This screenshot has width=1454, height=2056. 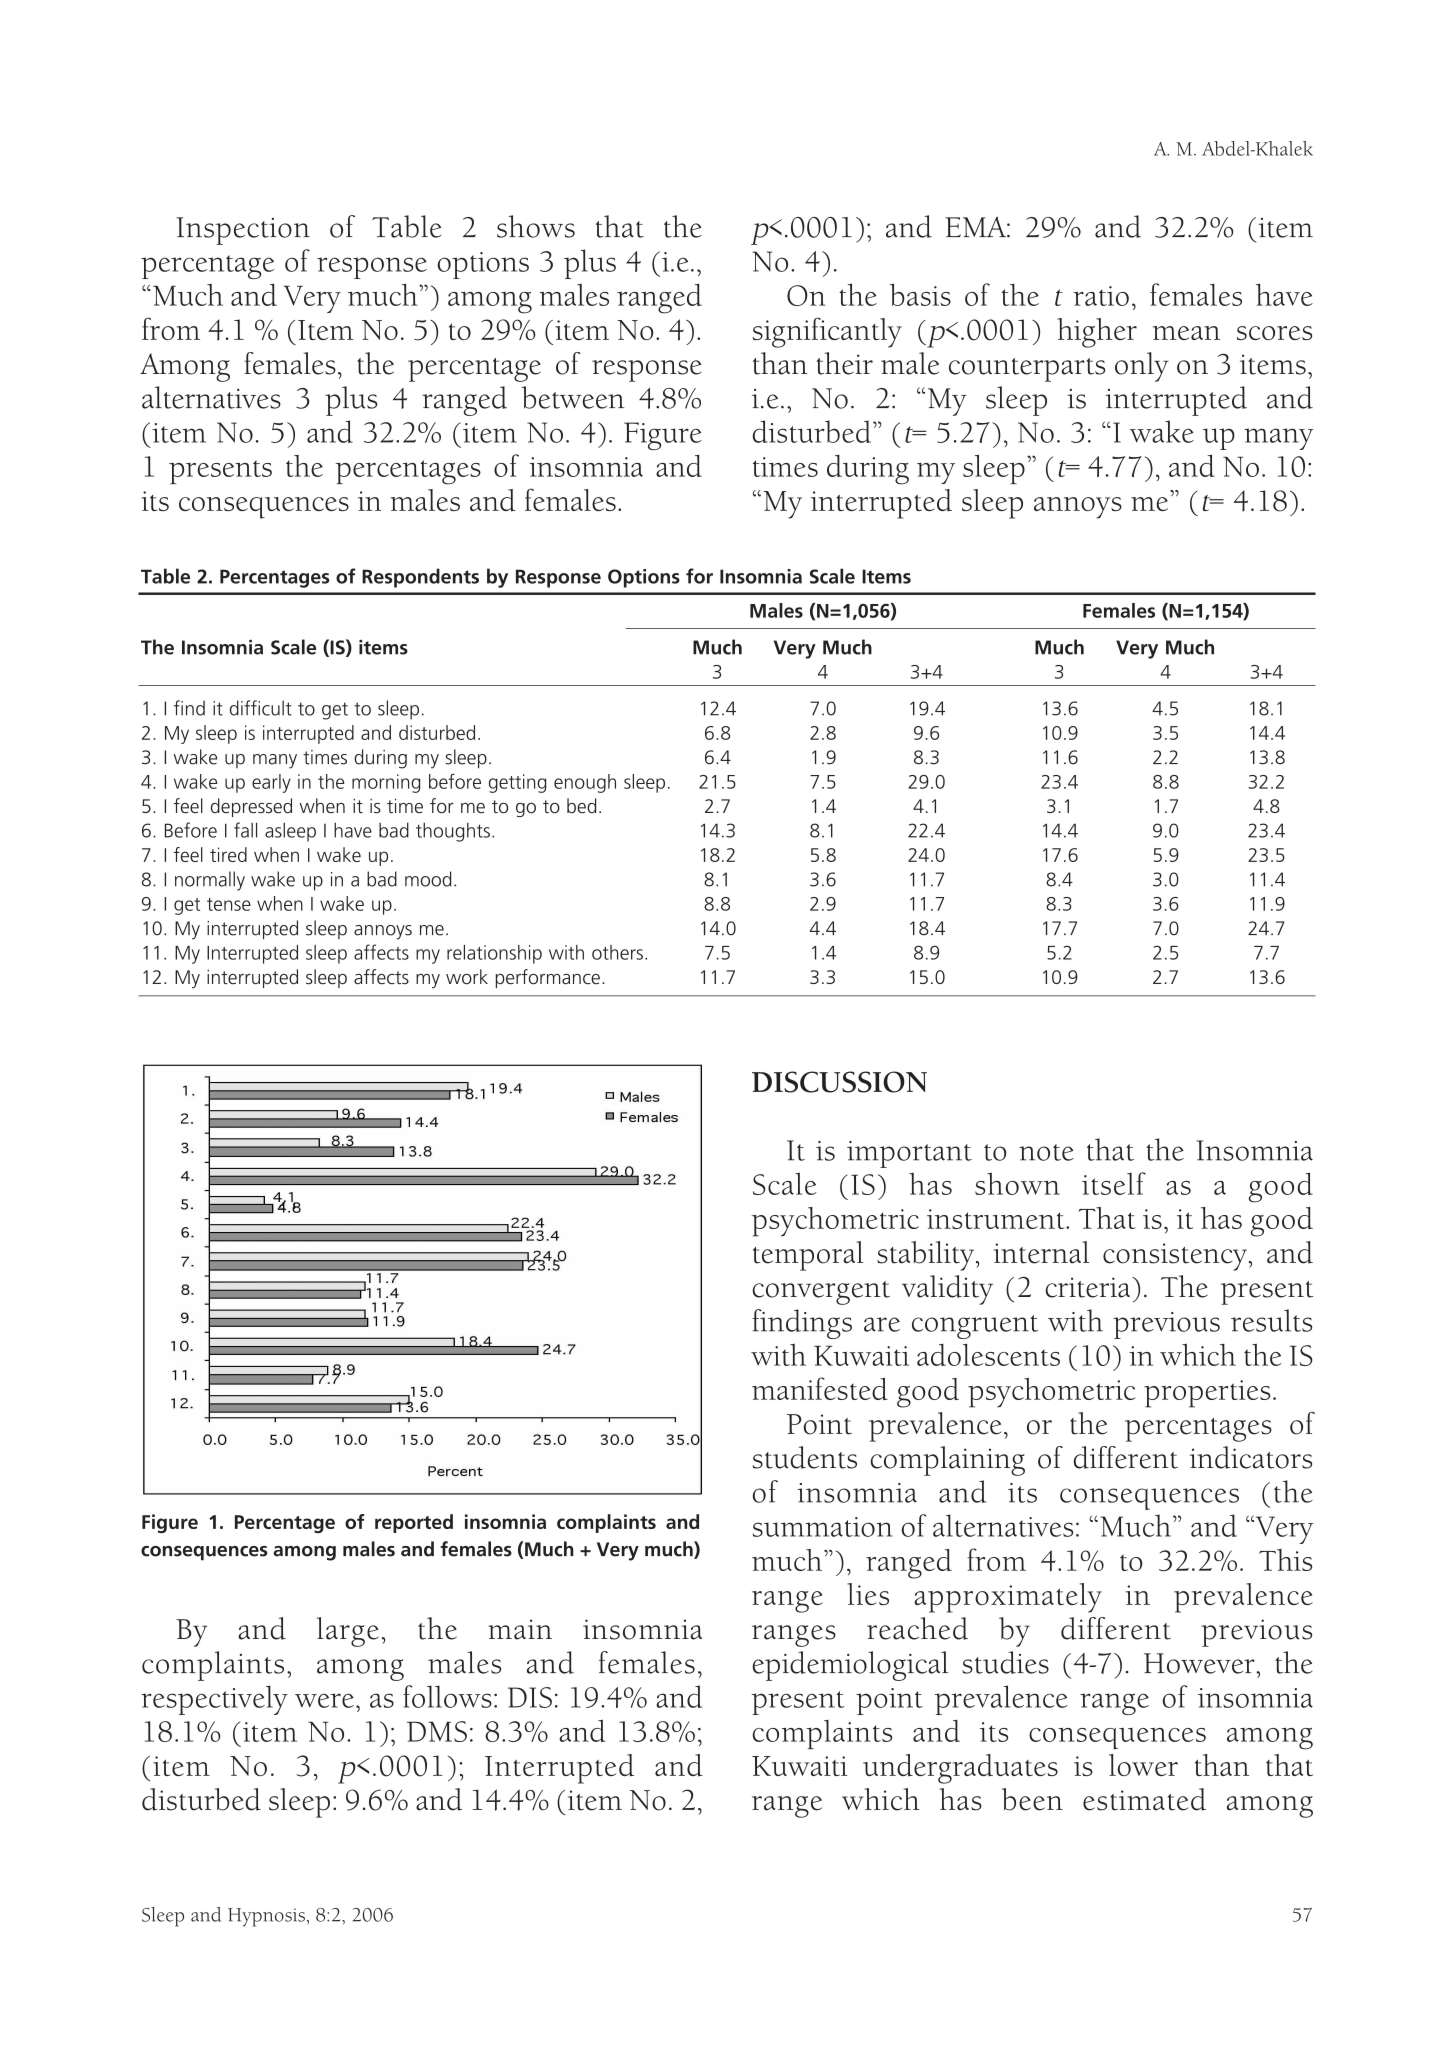 I want to click on itself, so click(x=1114, y=1183).
